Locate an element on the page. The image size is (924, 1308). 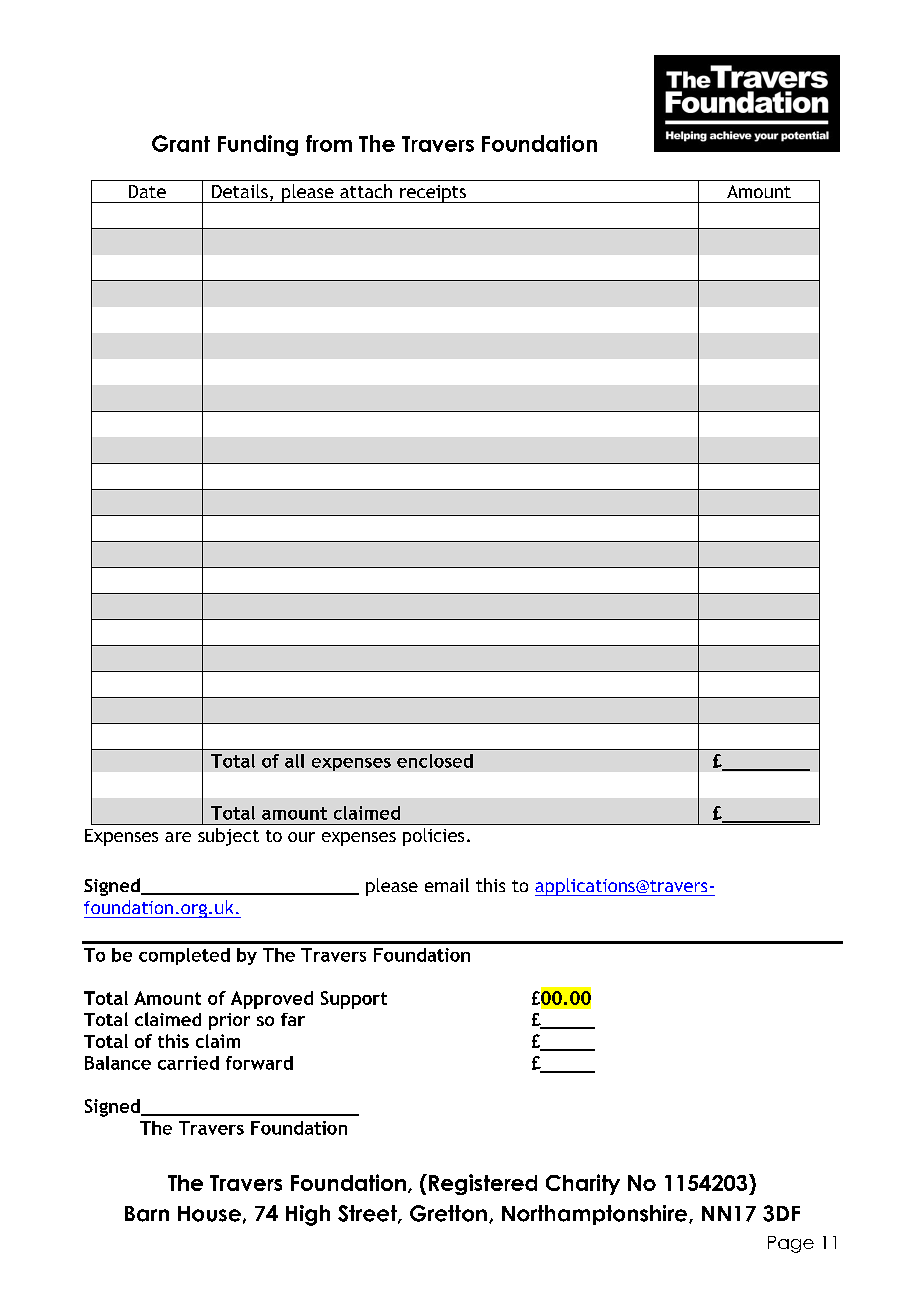
email is located at coordinates (447, 885).
